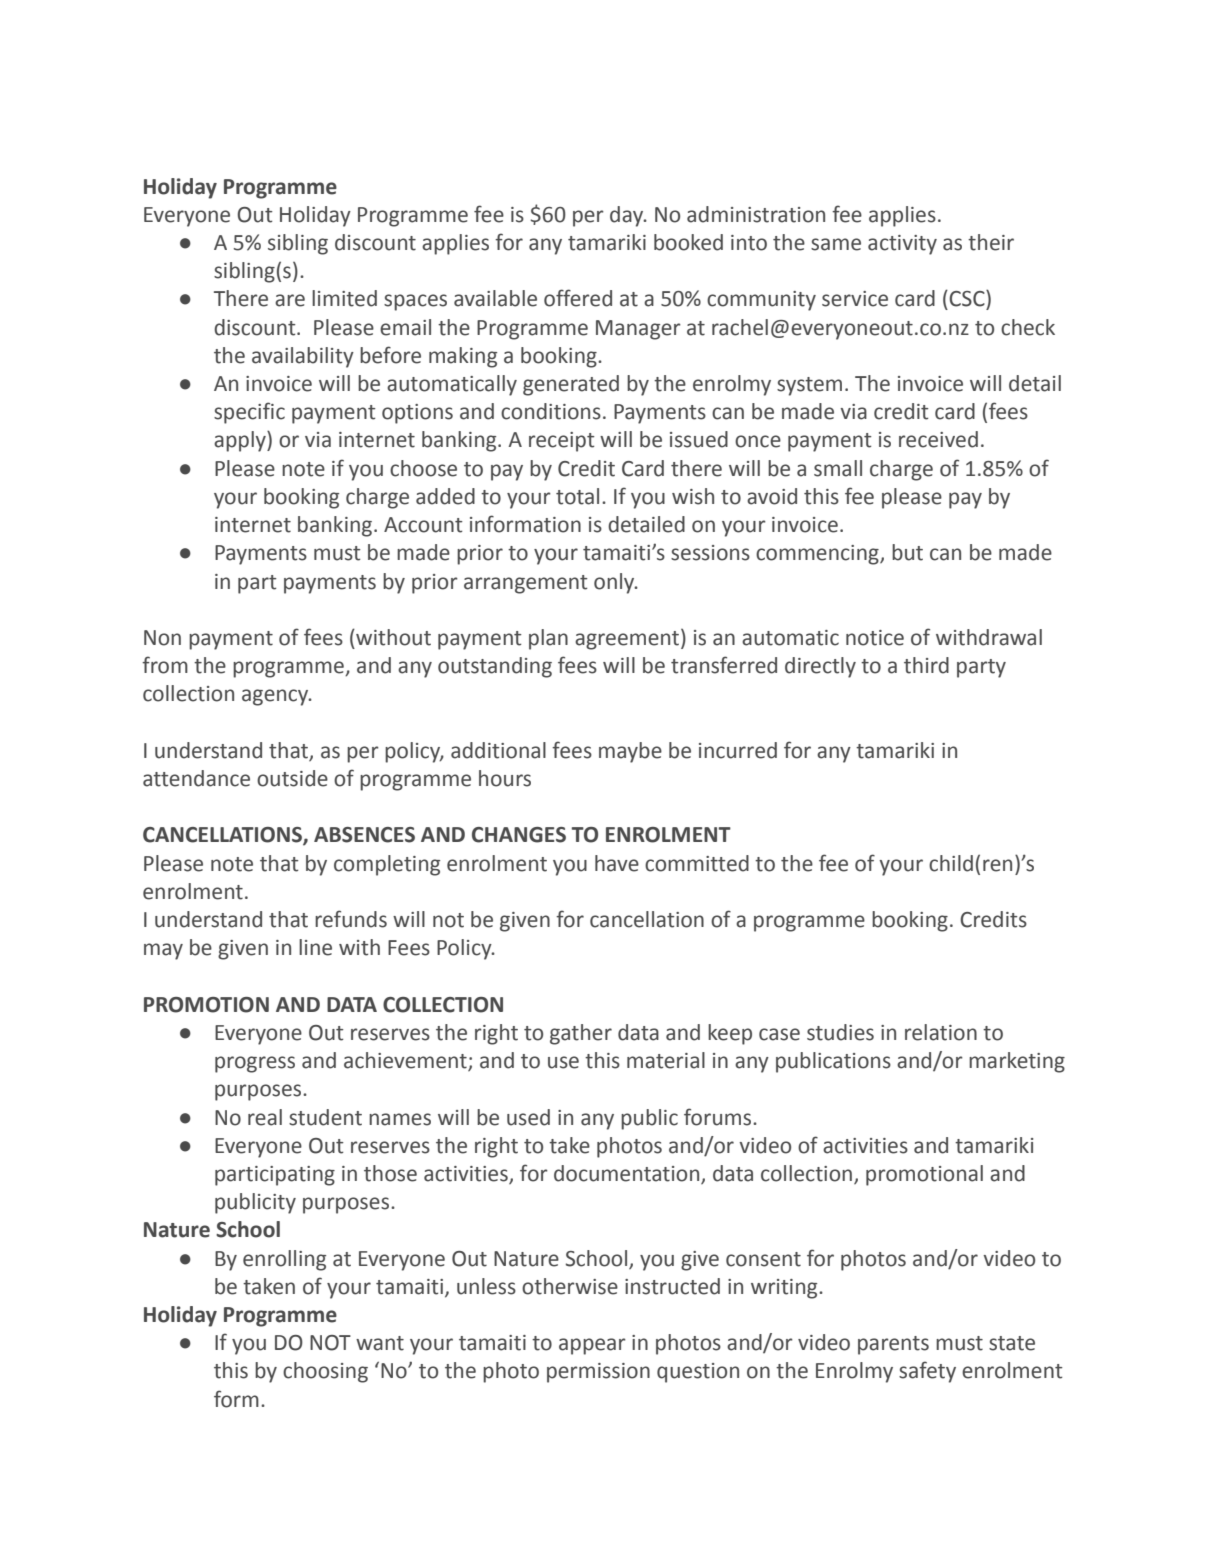 The height and width of the screenshot is (1568, 1211). Describe the element at coordinates (578, 298) in the screenshot. I see `offered` at that location.
